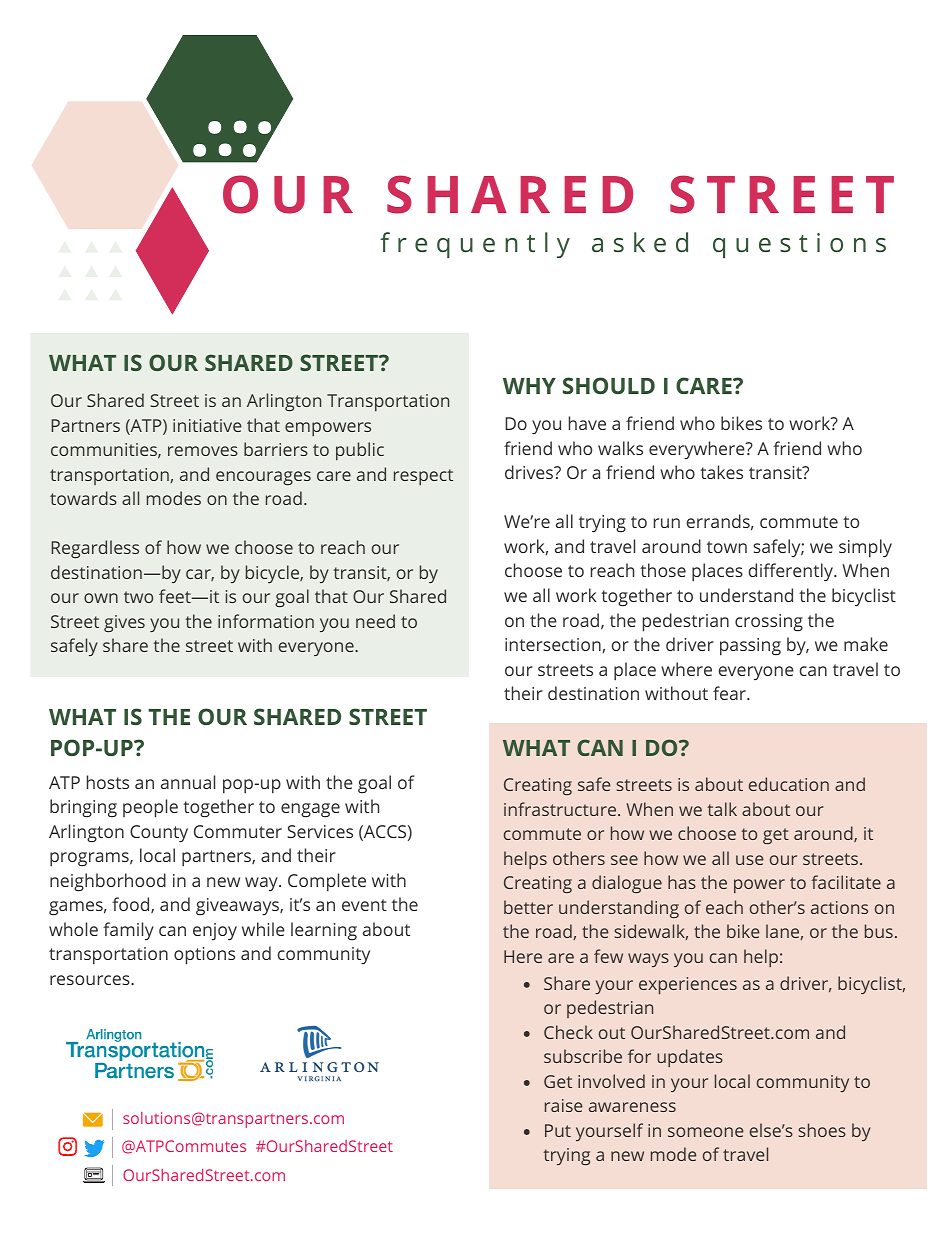 The width and height of the image is (952, 1233). Describe the element at coordinates (561, 809) in the image. I see `infrastructure` at that location.
